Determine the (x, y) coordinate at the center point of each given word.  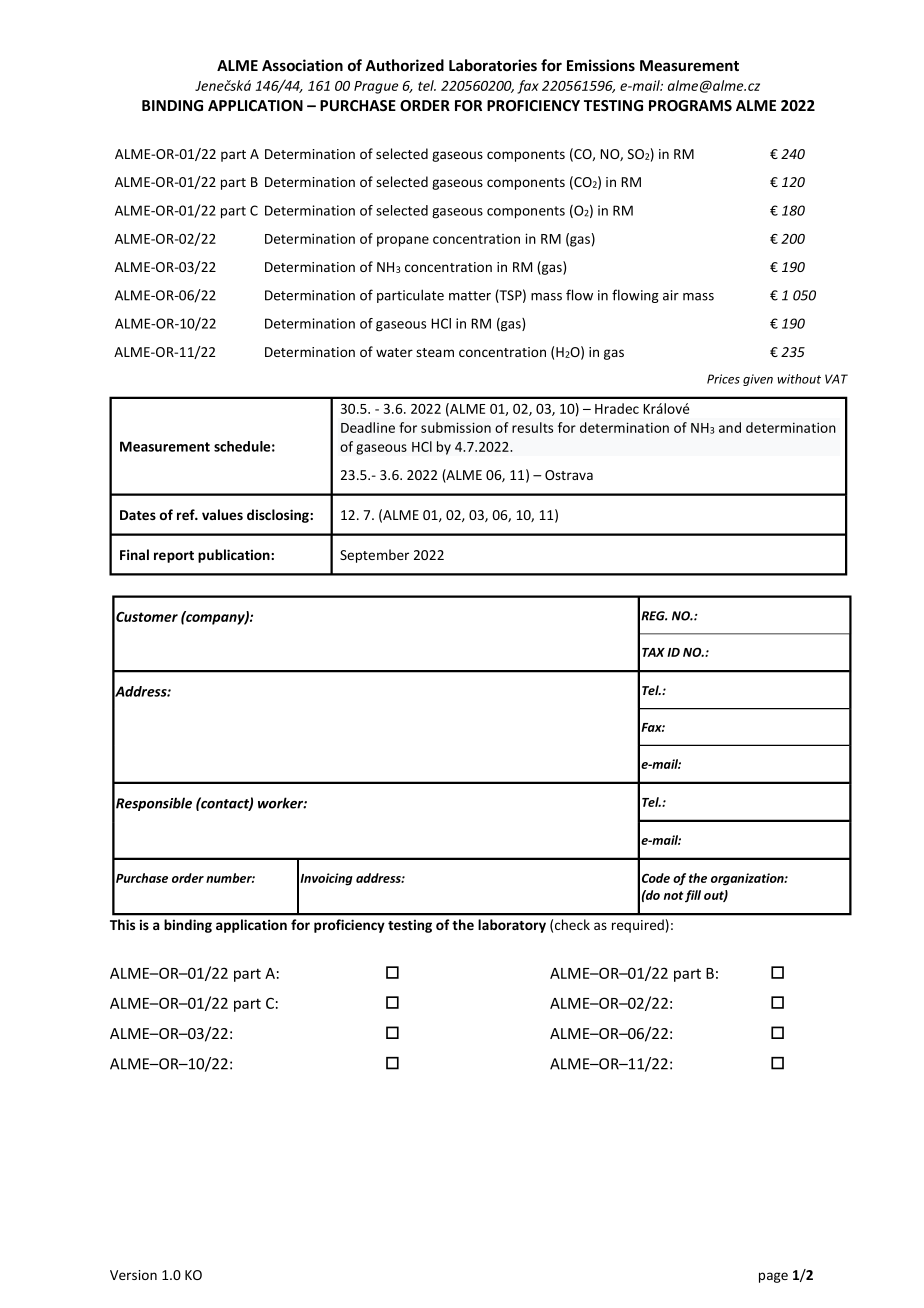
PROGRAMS (690, 105)
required (638, 926)
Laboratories (493, 65)
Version (133, 1275)
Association (302, 65)
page (773, 1277)
